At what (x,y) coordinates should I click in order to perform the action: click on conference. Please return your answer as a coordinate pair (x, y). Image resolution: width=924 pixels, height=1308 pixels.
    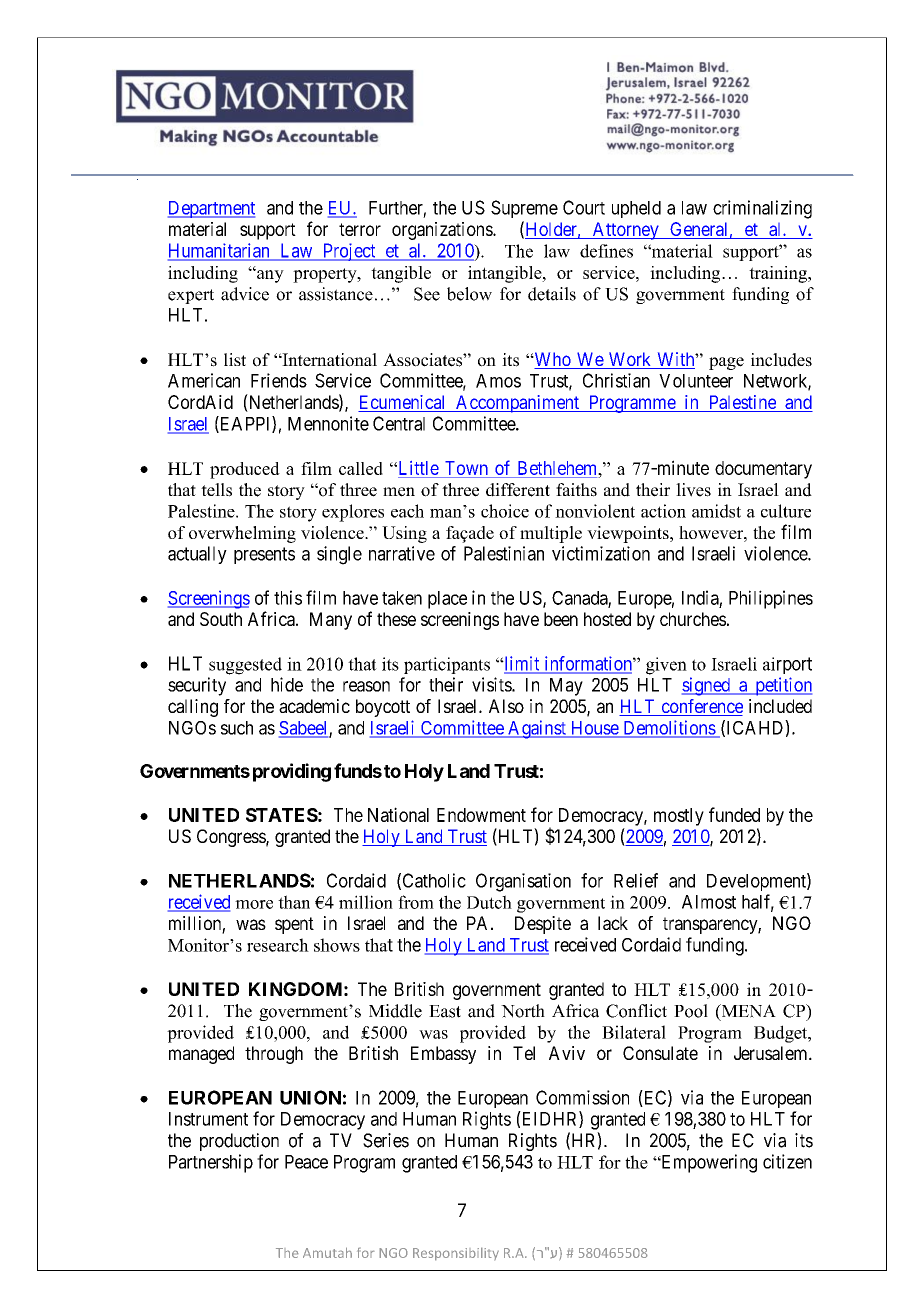
    Looking at the image, I should click on (701, 707).
